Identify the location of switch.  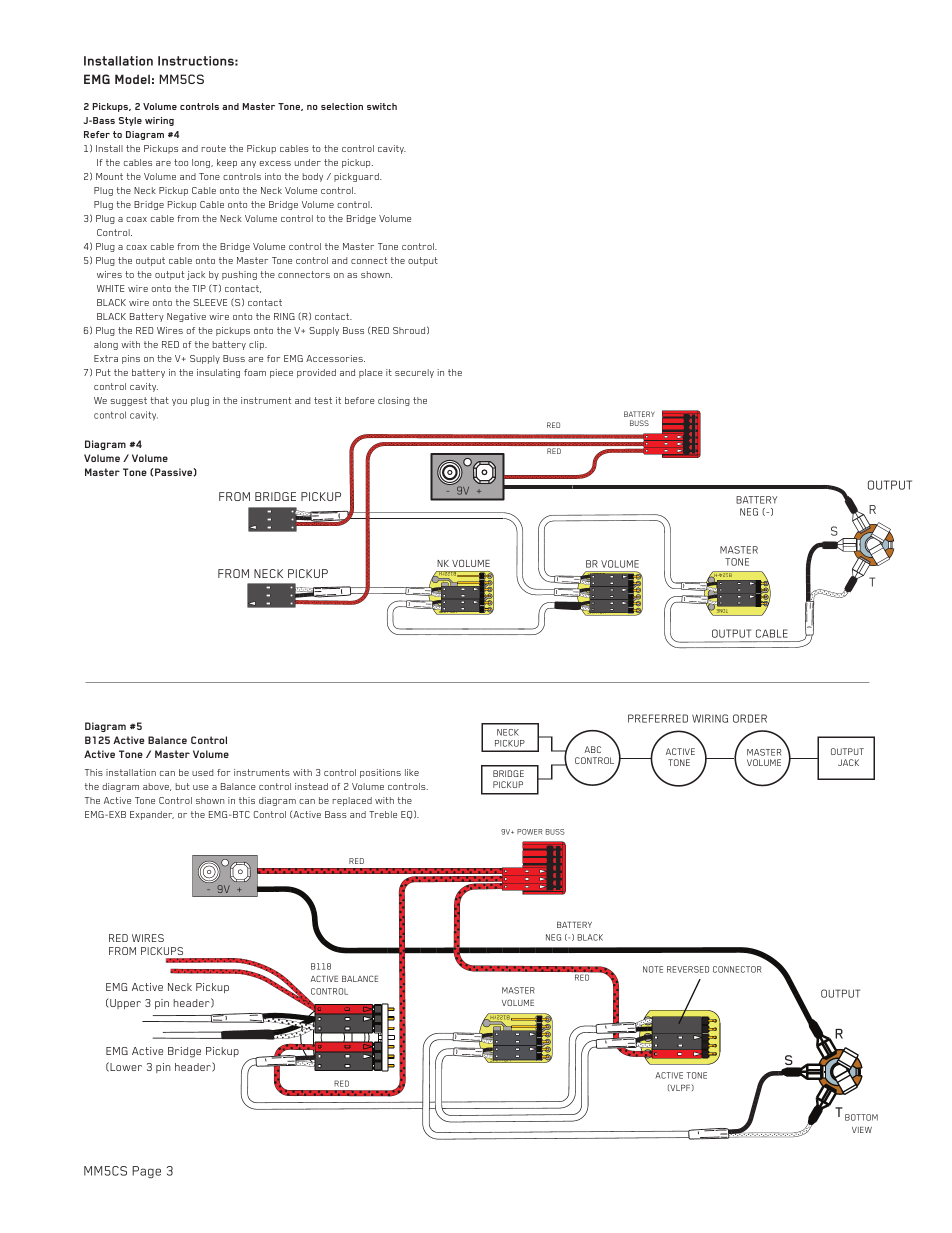
(382, 106).
